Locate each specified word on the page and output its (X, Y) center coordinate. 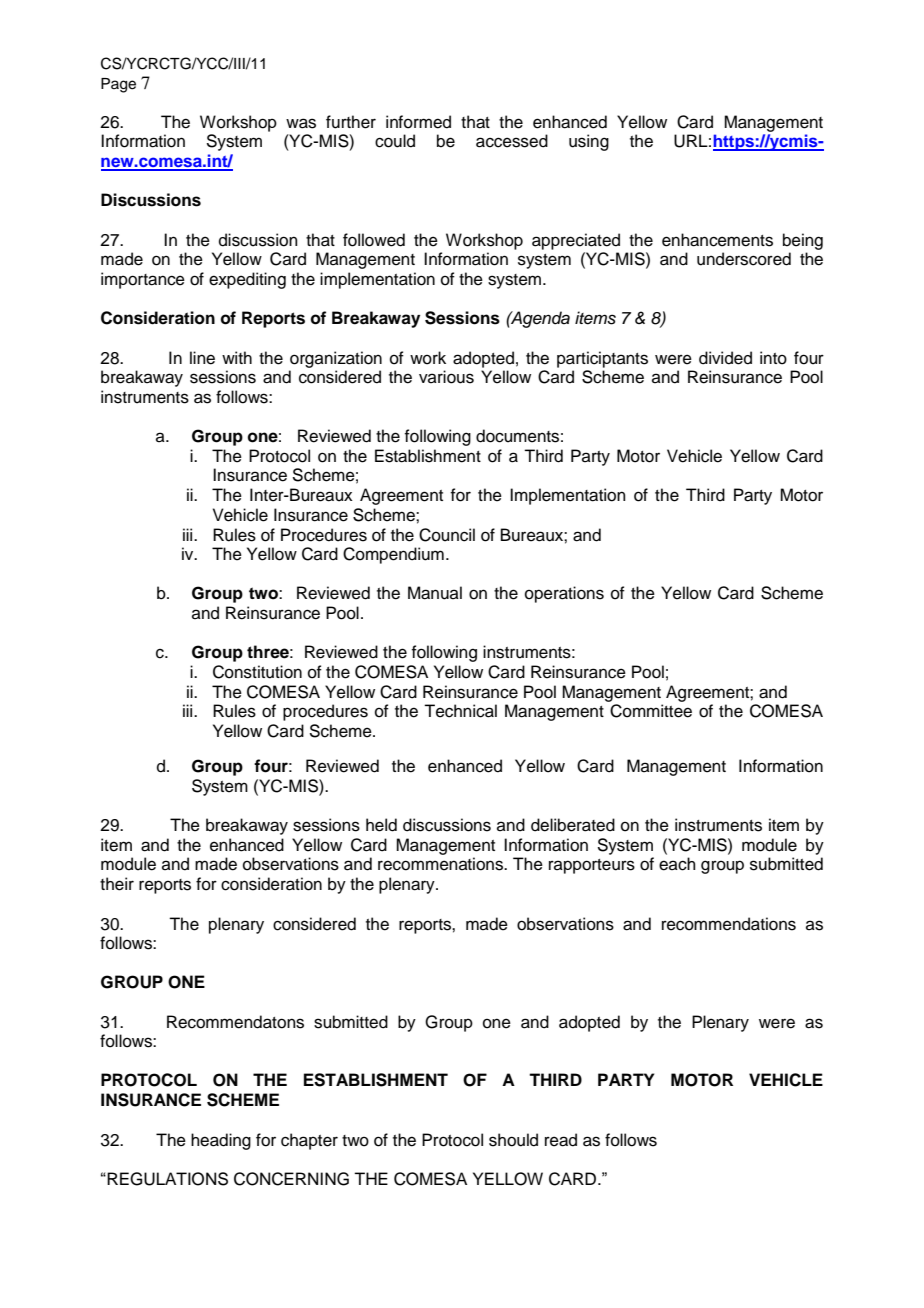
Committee (651, 711)
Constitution (257, 672)
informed (418, 122)
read (561, 1140)
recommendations (729, 924)
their (117, 884)
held (381, 825)
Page (118, 85)
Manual (435, 593)
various (446, 377)
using (589, 142)
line (202, 358)
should (513, 1140)
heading (221, 1141)
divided (725, 358)
